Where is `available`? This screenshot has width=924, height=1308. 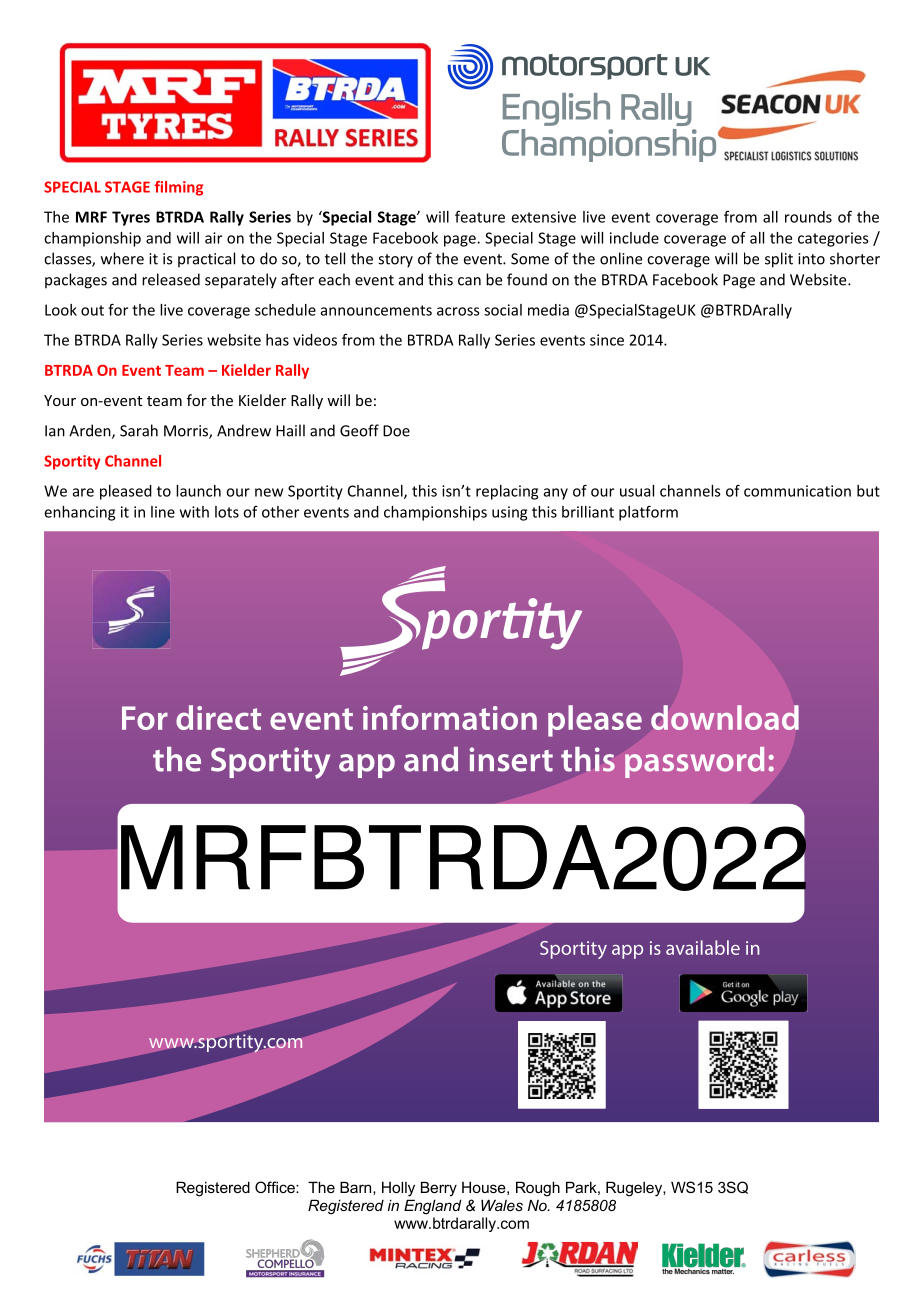
available is located at coordinates (703, 947).
